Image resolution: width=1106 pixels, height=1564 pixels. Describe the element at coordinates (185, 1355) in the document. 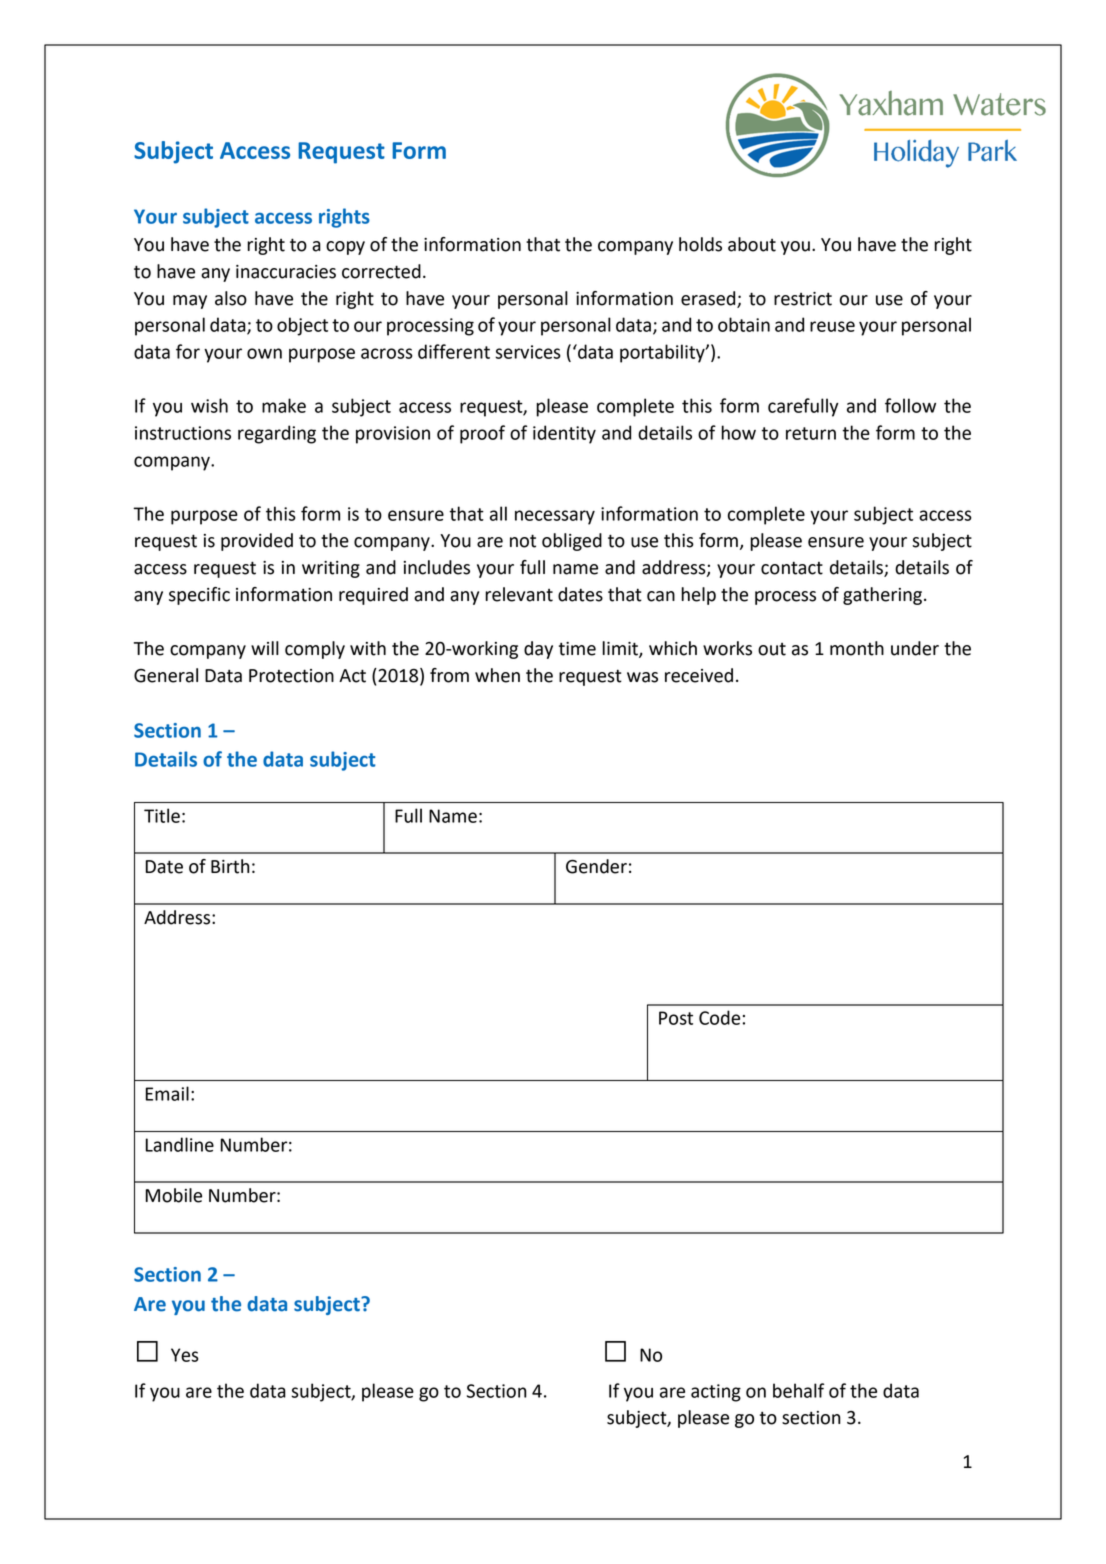

I see `Yes` at that location.
